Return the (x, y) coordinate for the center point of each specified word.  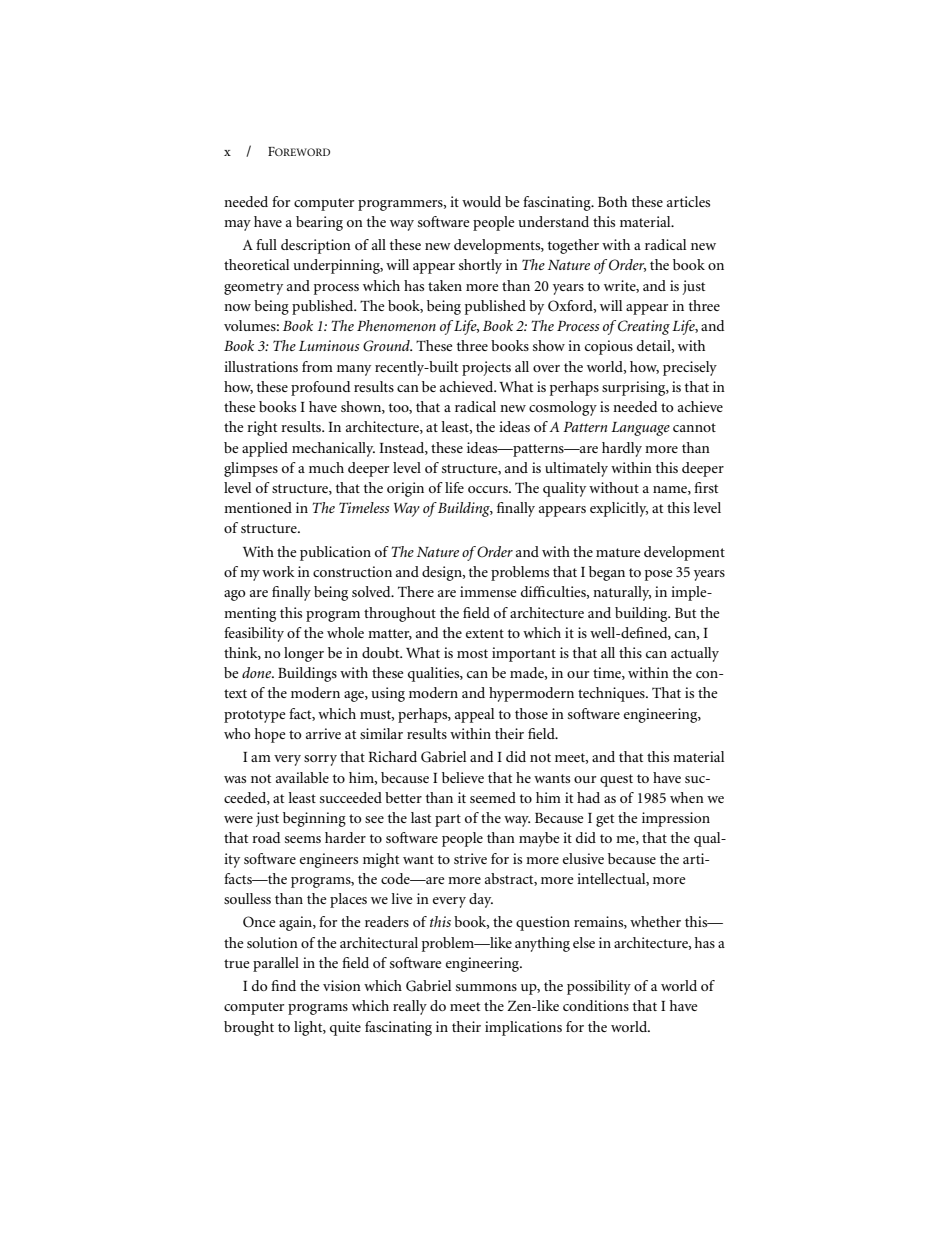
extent (485, 633)
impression (676, 819)
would (481, 201)
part (448, 820)
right (262, 428)
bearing (319, 223)
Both (612, 201)
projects (486, 368)
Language (640, 429)
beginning (314, 819)
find (283, 985)
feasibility (254, 634)
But (685, 613)
